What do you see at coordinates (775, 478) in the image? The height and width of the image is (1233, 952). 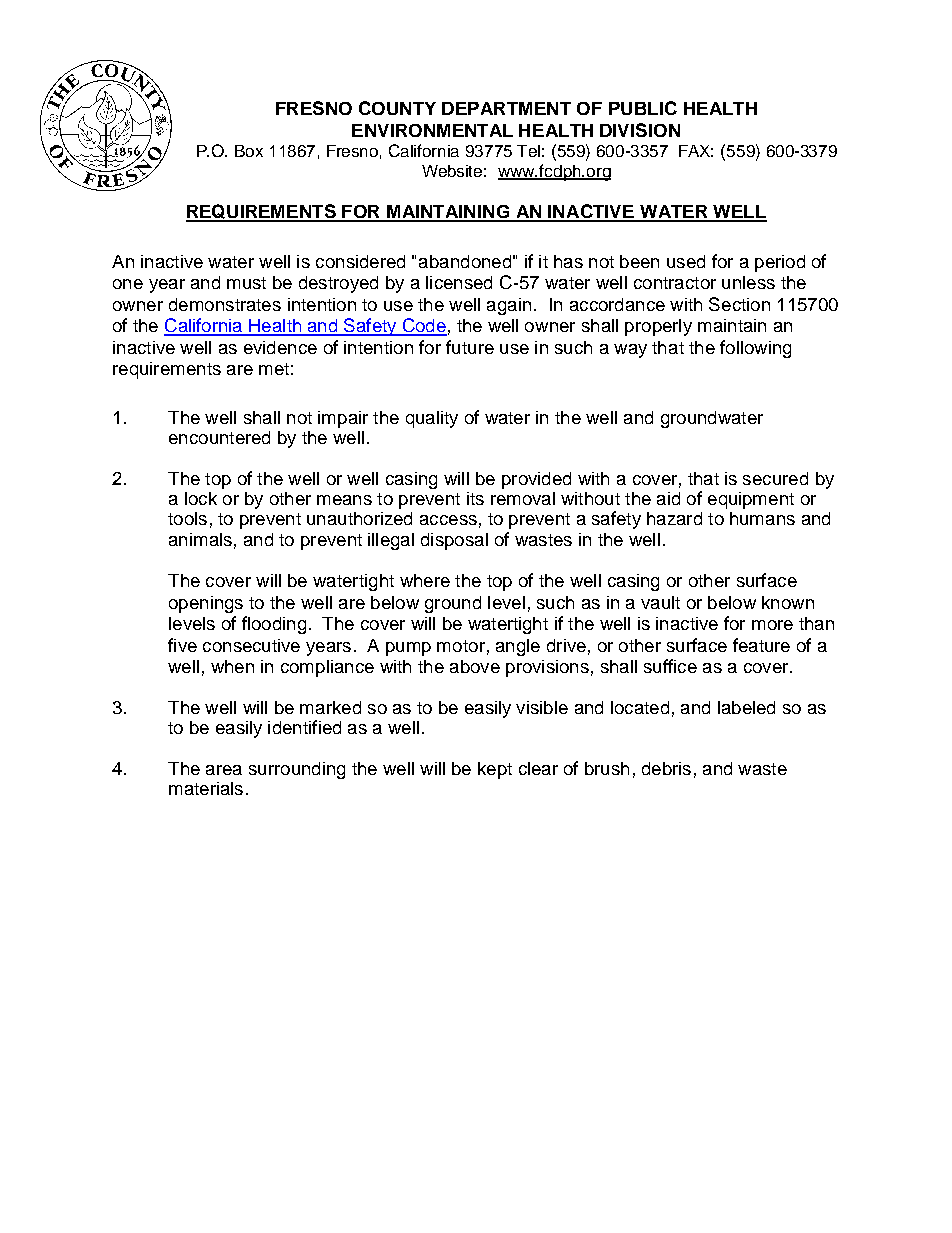 I see `secured` at bounding box center [775, 478].
